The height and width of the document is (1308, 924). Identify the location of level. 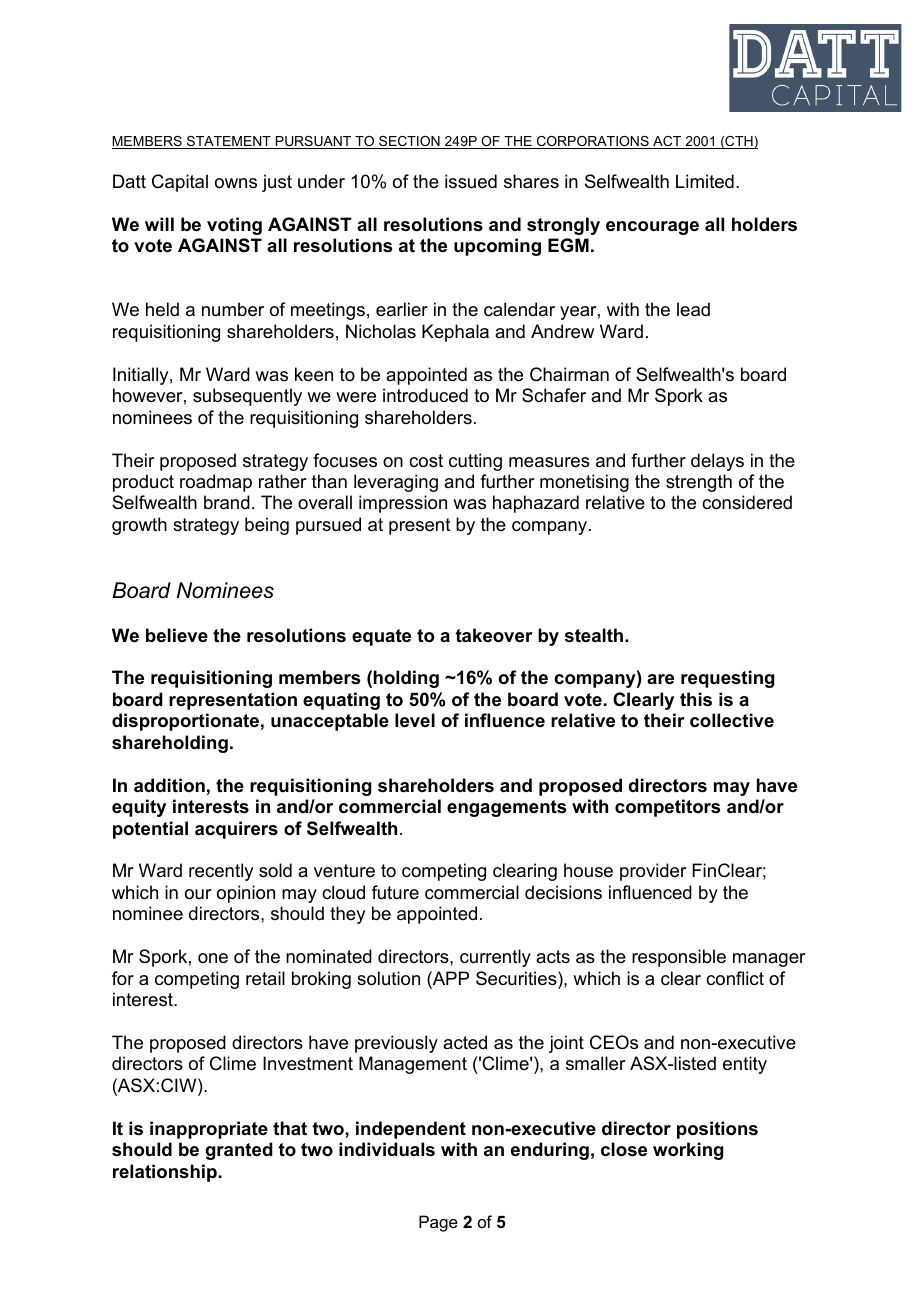
(415, 720).
